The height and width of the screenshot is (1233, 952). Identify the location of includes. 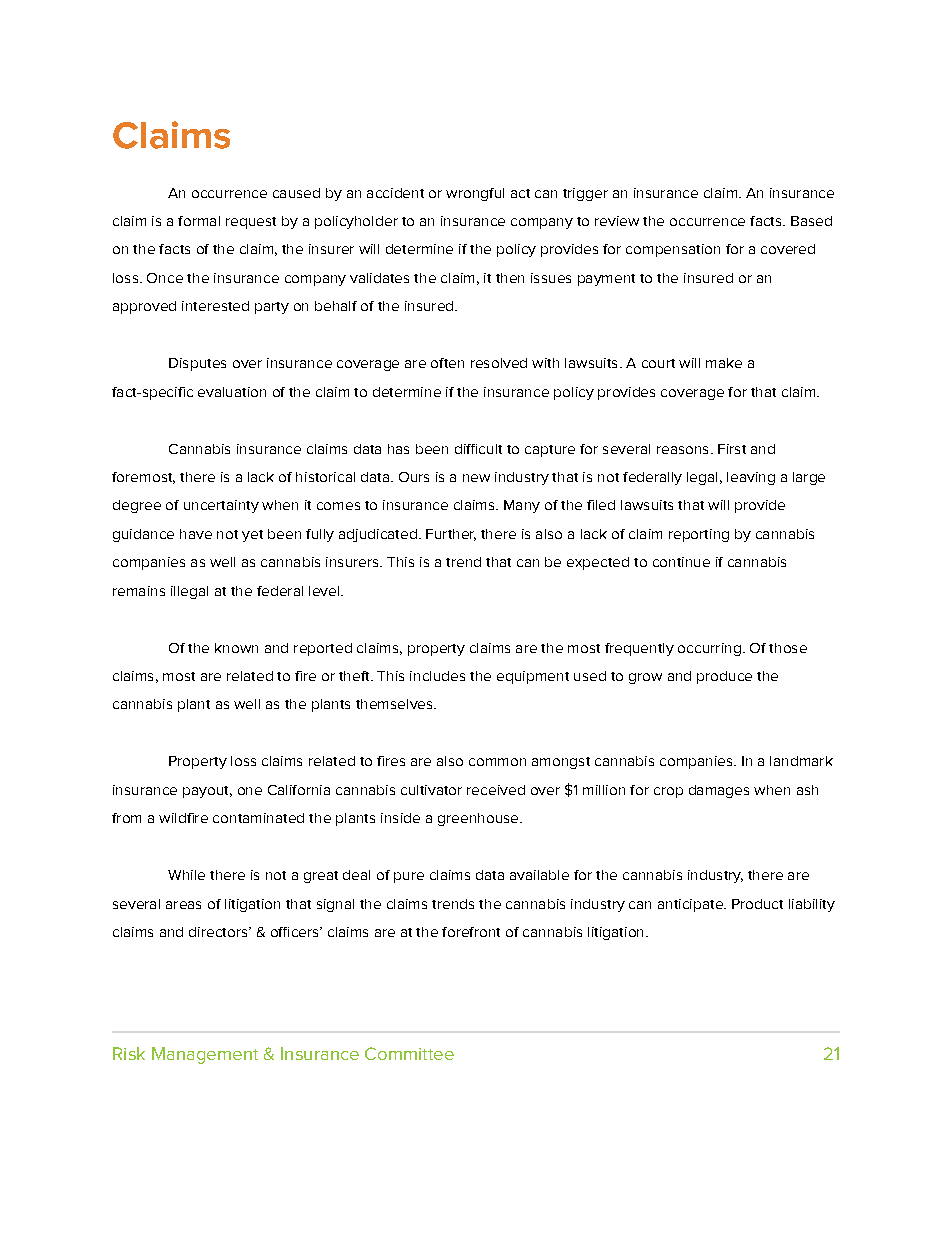
(437, 676).
